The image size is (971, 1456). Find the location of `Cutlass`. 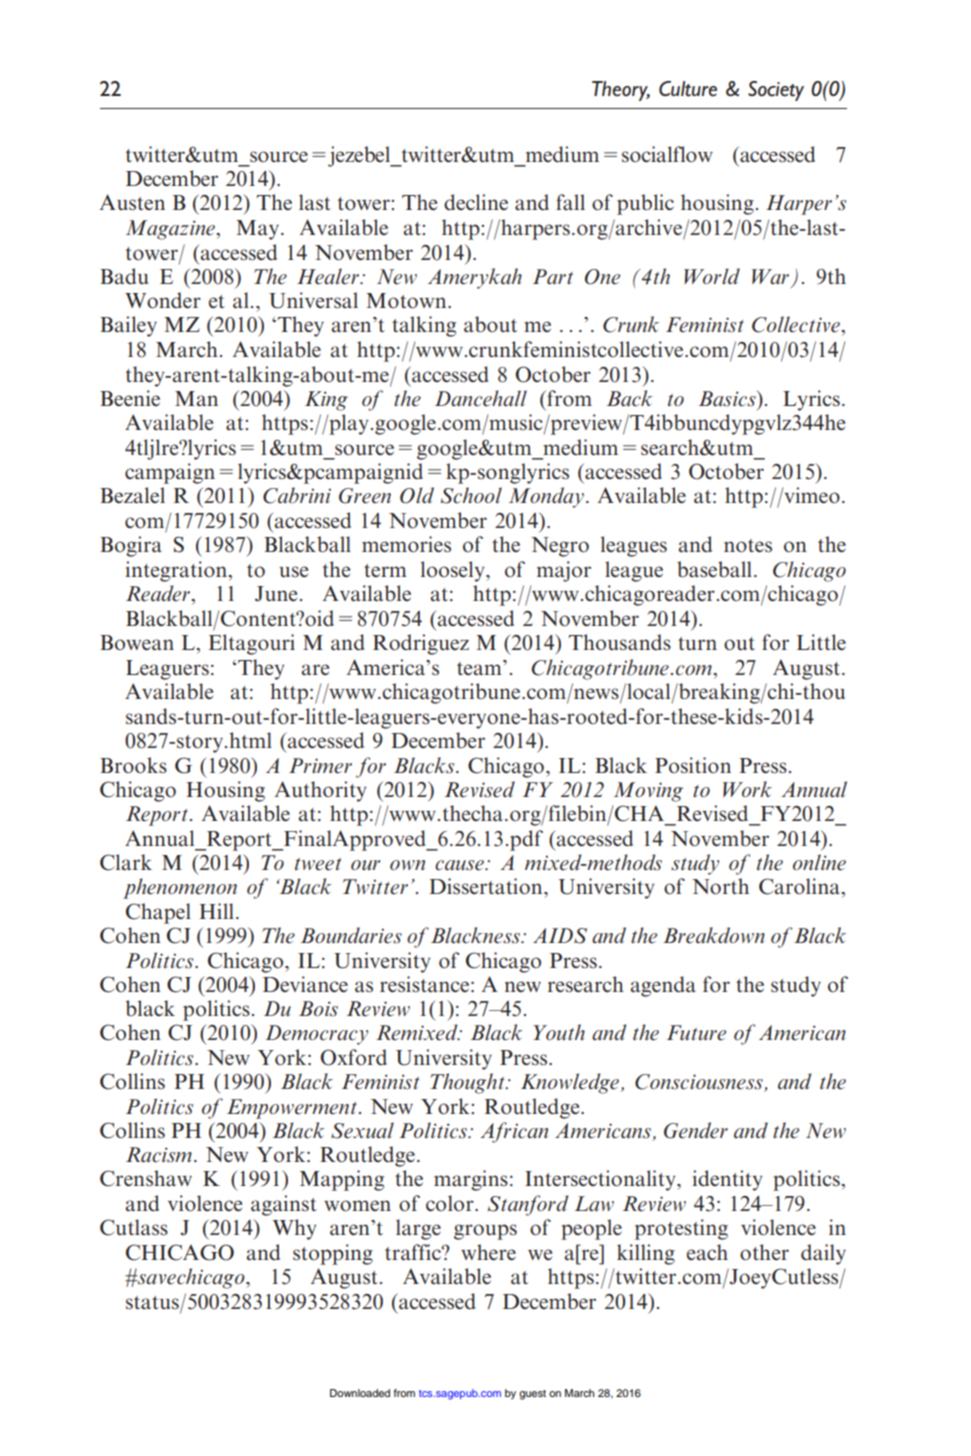

Cutlass is located at coordinates (134, 1227).
